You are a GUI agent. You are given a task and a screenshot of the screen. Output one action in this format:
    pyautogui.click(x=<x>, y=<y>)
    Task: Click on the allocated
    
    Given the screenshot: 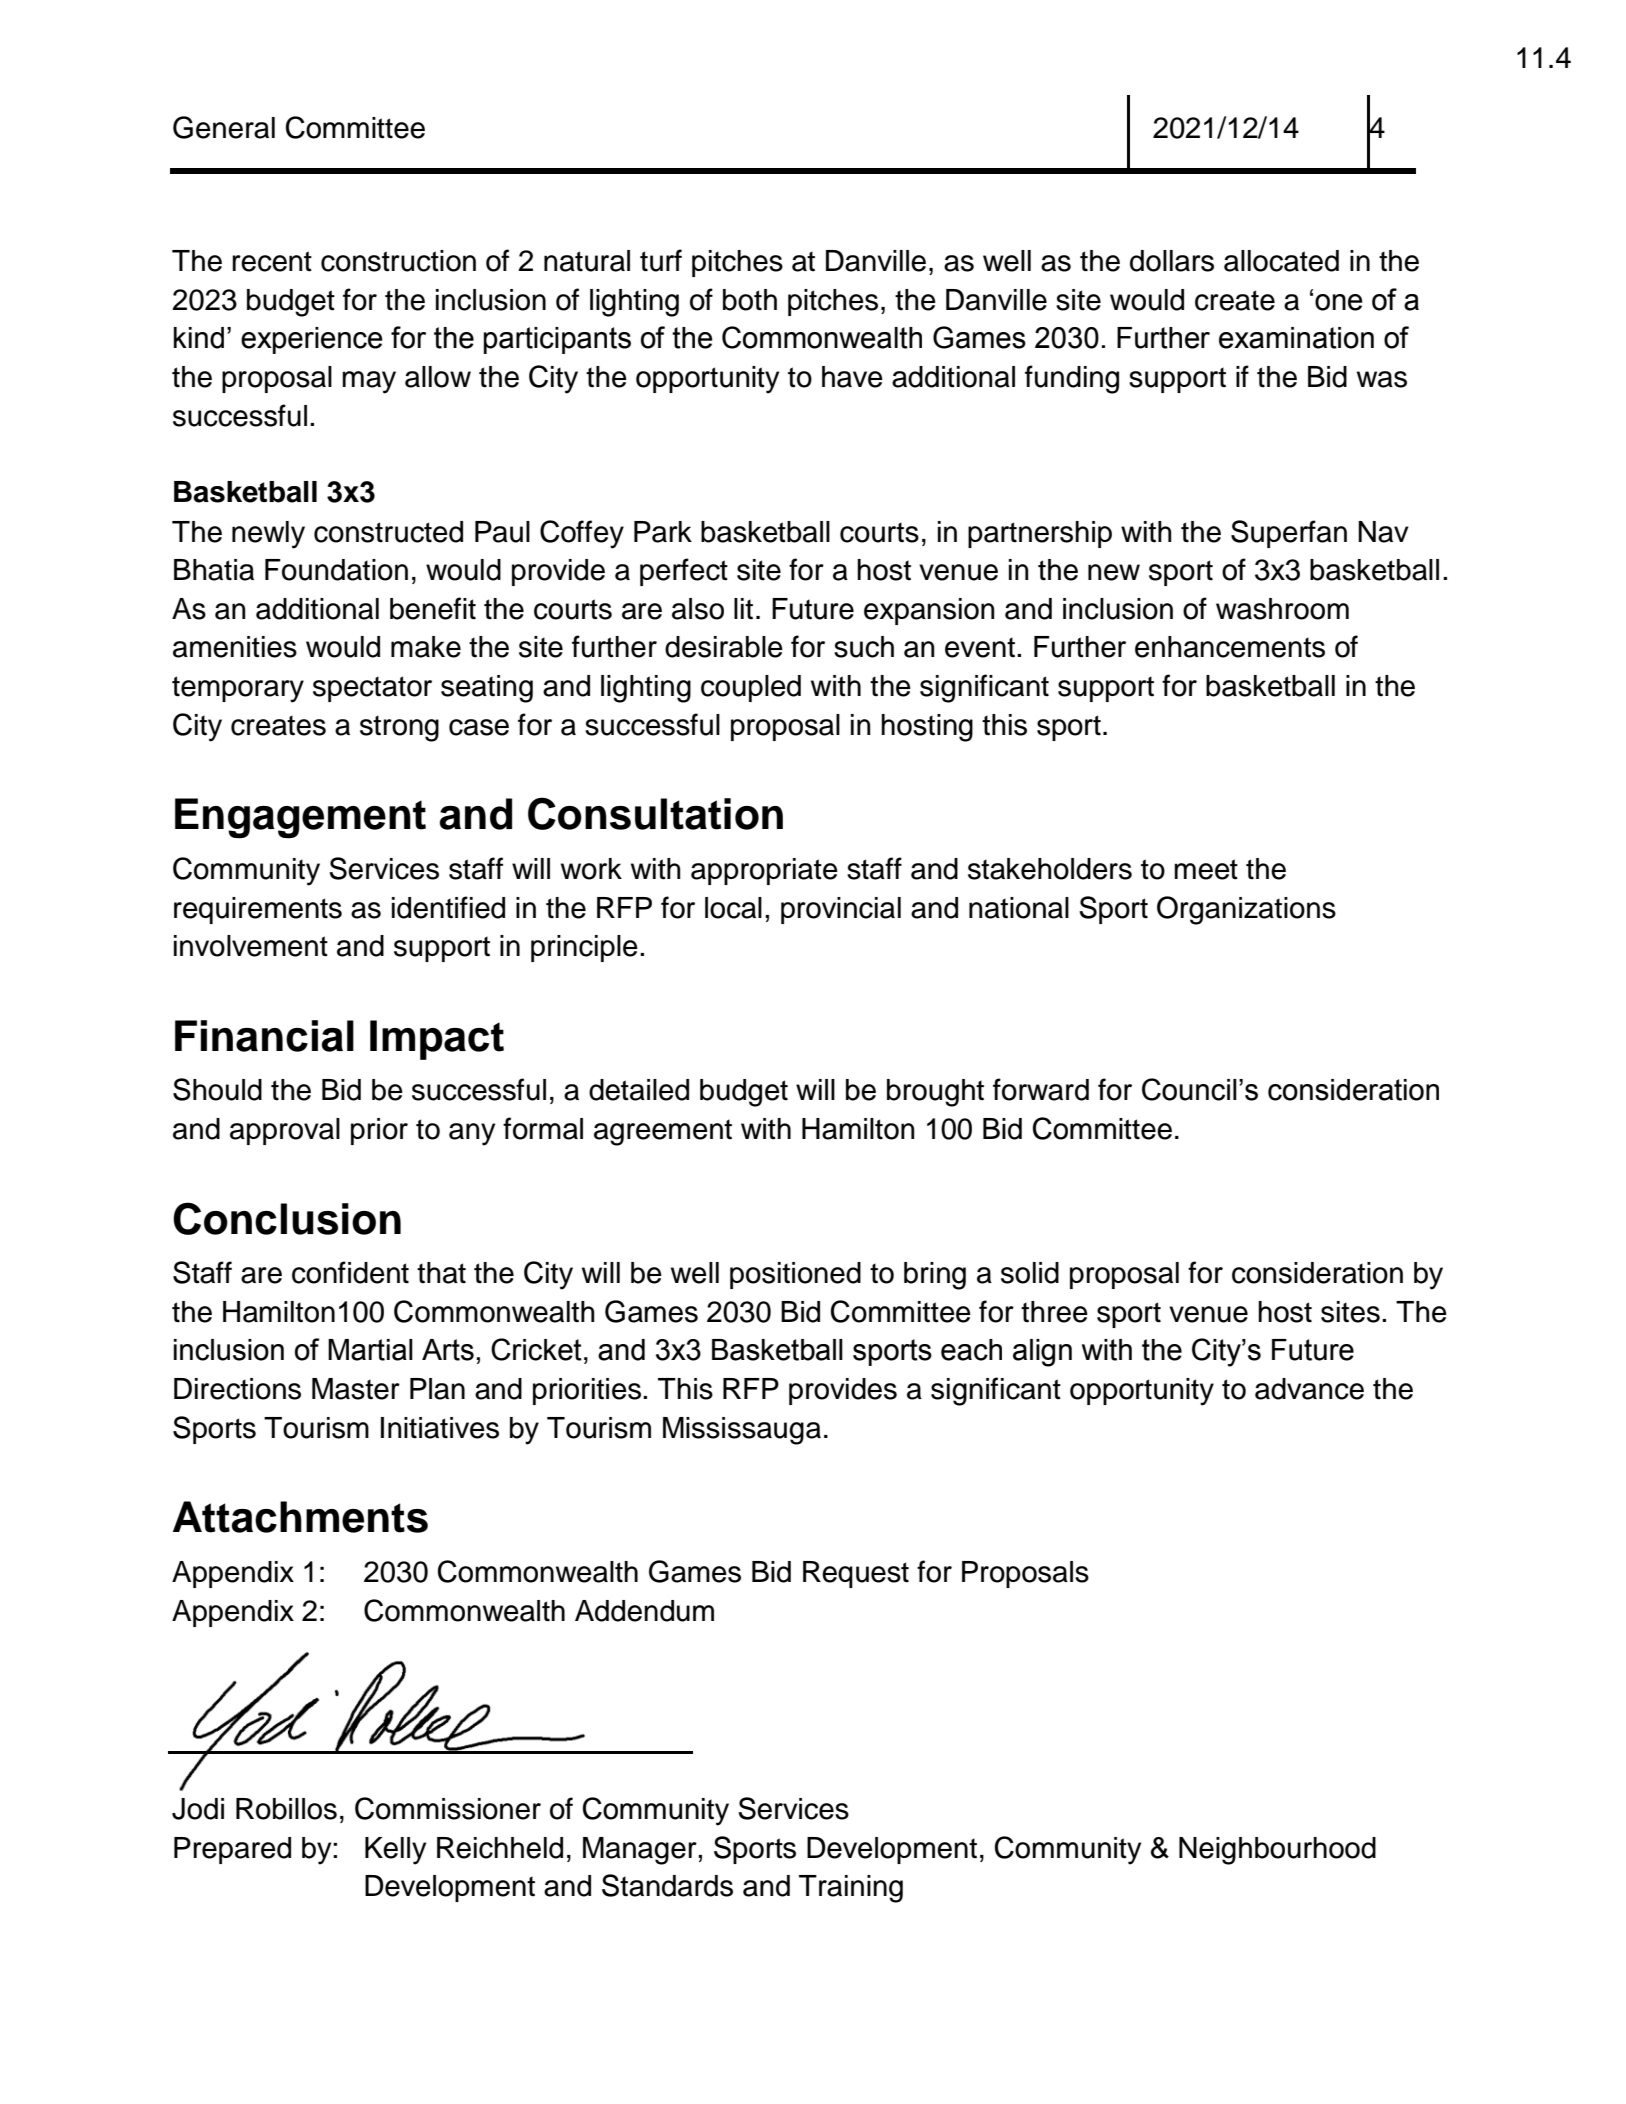 What is the action you would take?
    pyautogui.click(x=1281, y=261)
